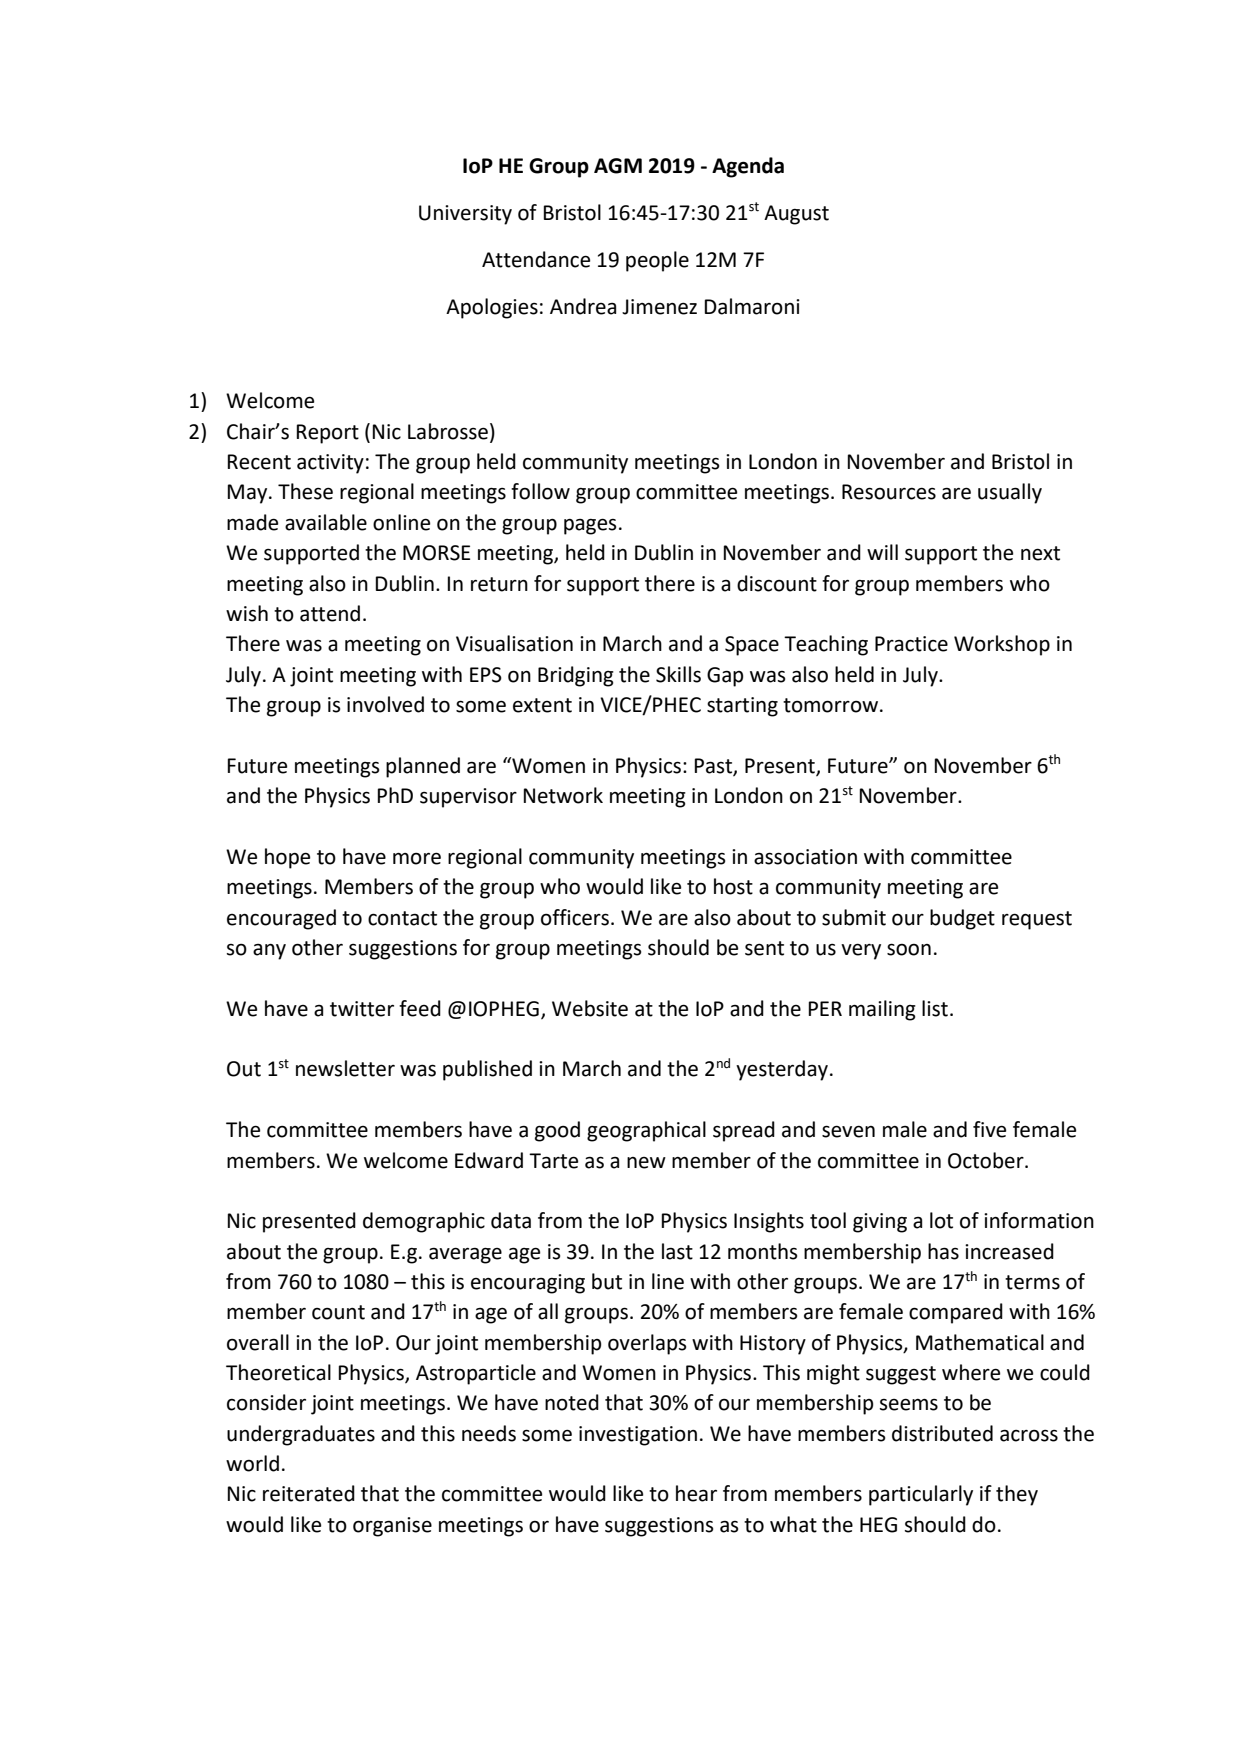  What do you see at coordinates (424, 1222) in the document?
I see `demographic` at bounding box center [424, 1222].
